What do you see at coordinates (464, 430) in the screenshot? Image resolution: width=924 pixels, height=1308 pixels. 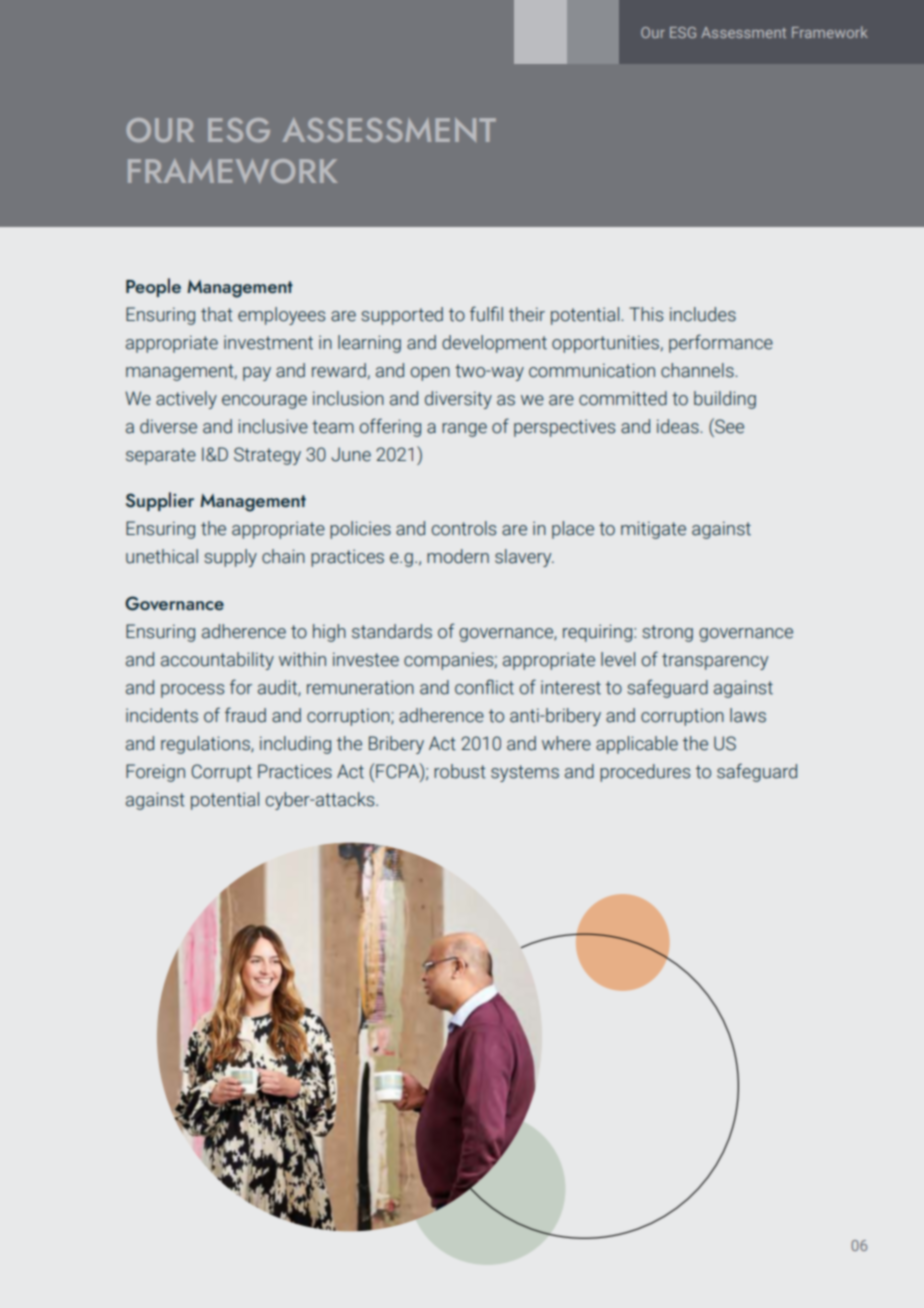 I see `range` at bounding box center [464, 430].
